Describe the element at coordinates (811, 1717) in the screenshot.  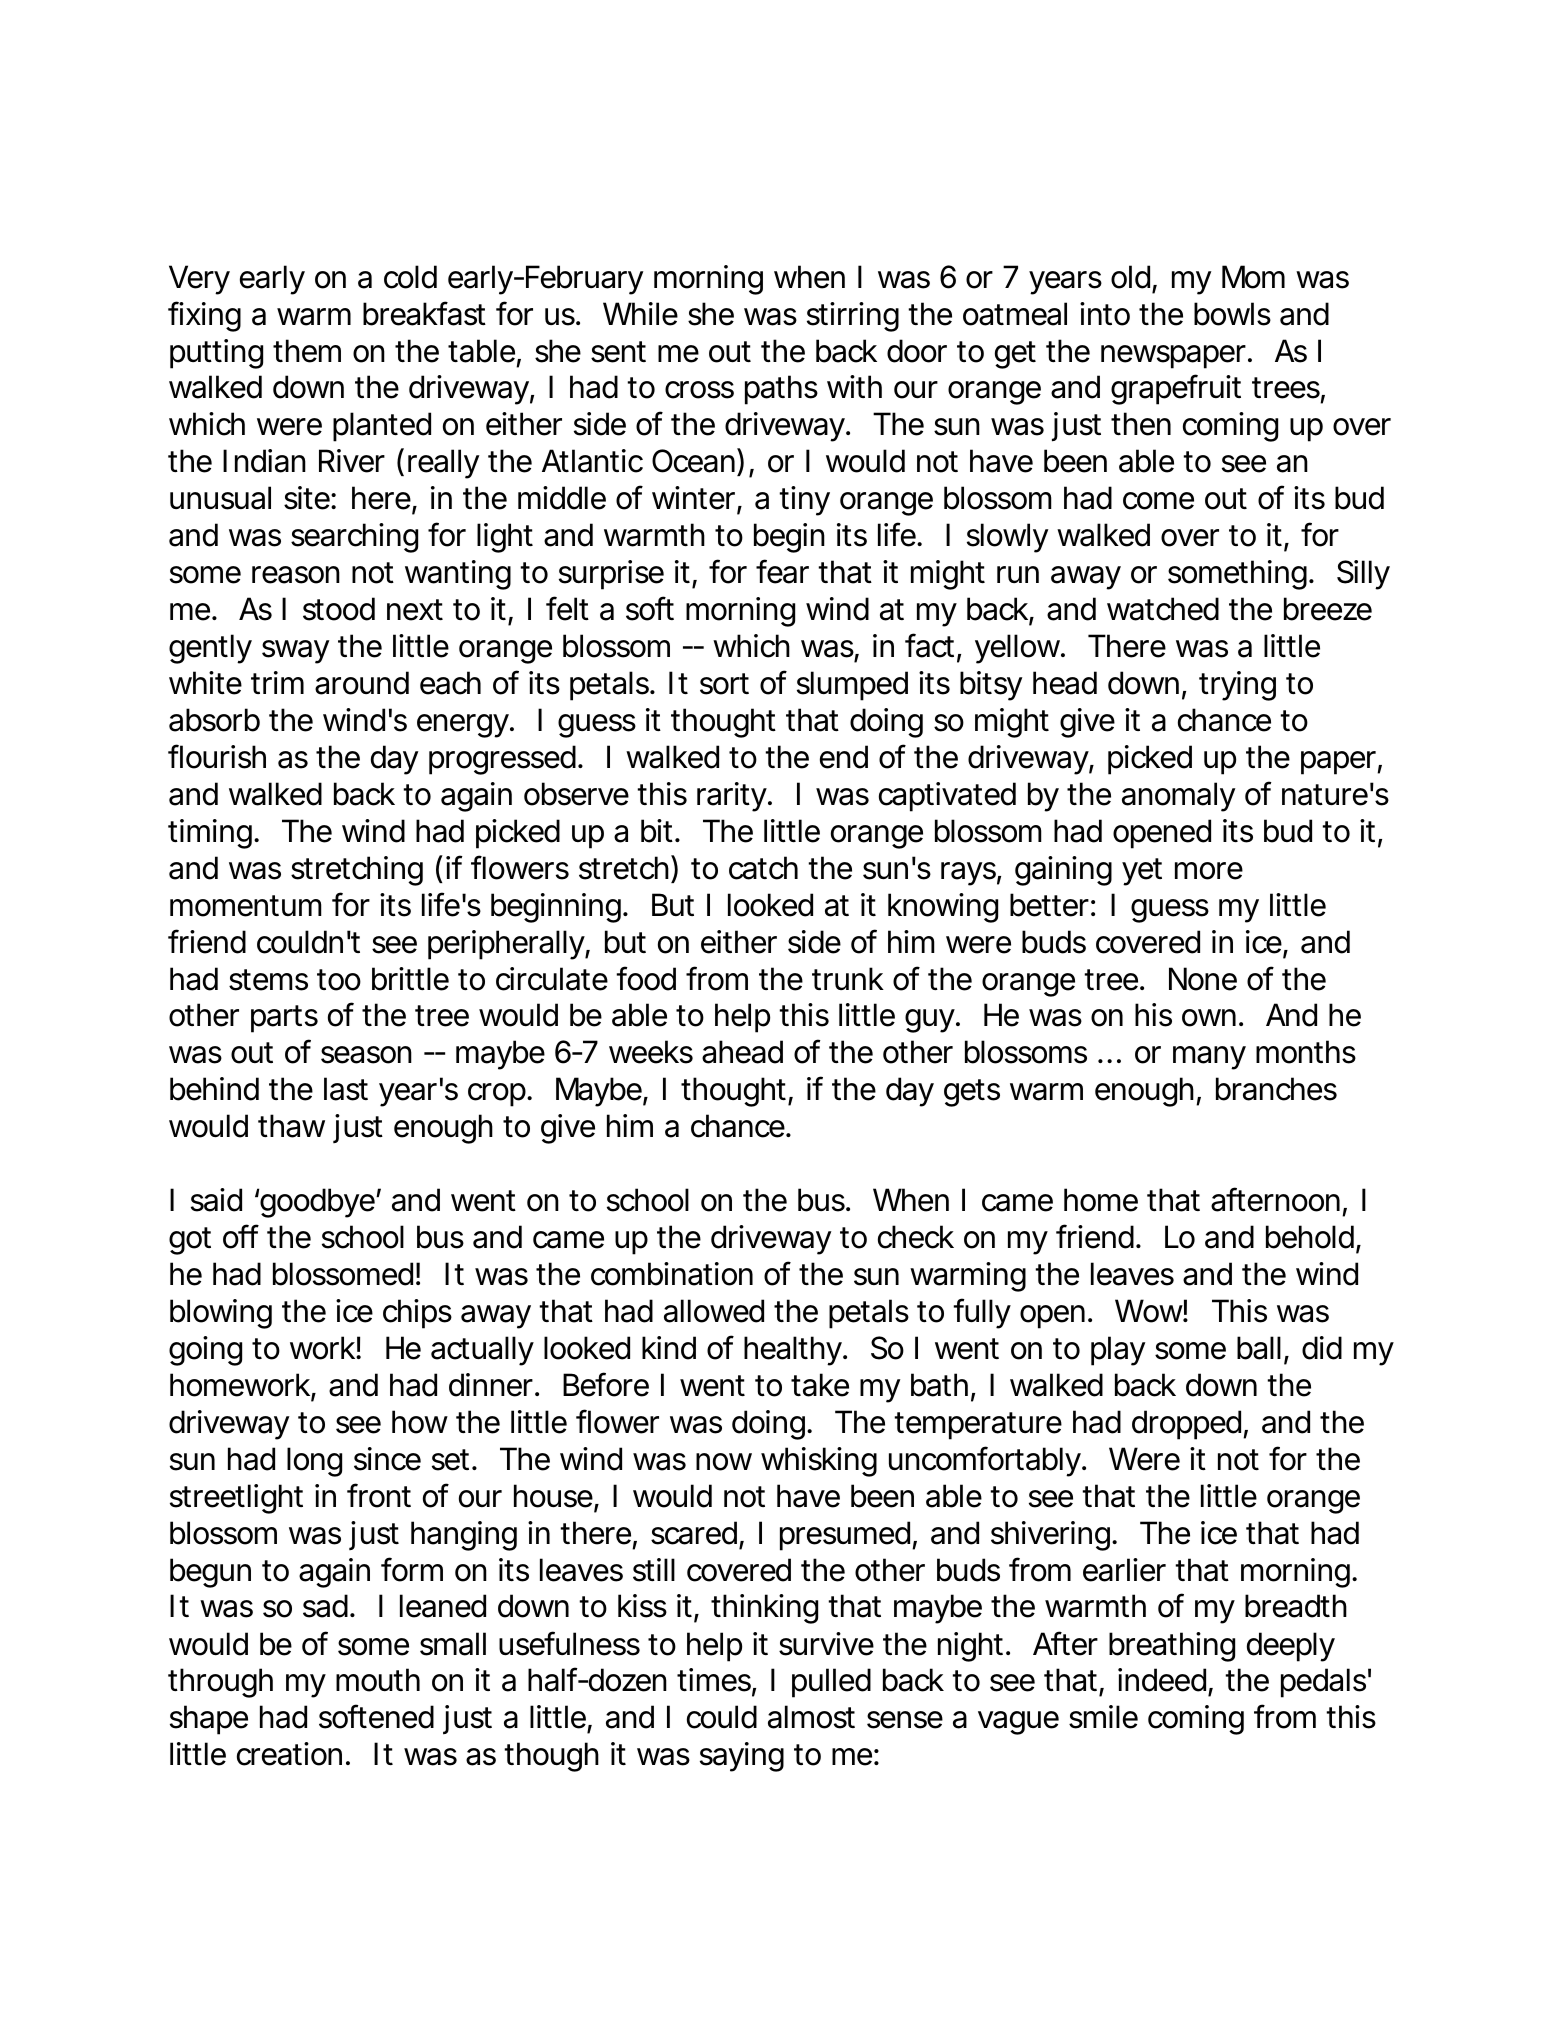
I see `almost` at that location.
